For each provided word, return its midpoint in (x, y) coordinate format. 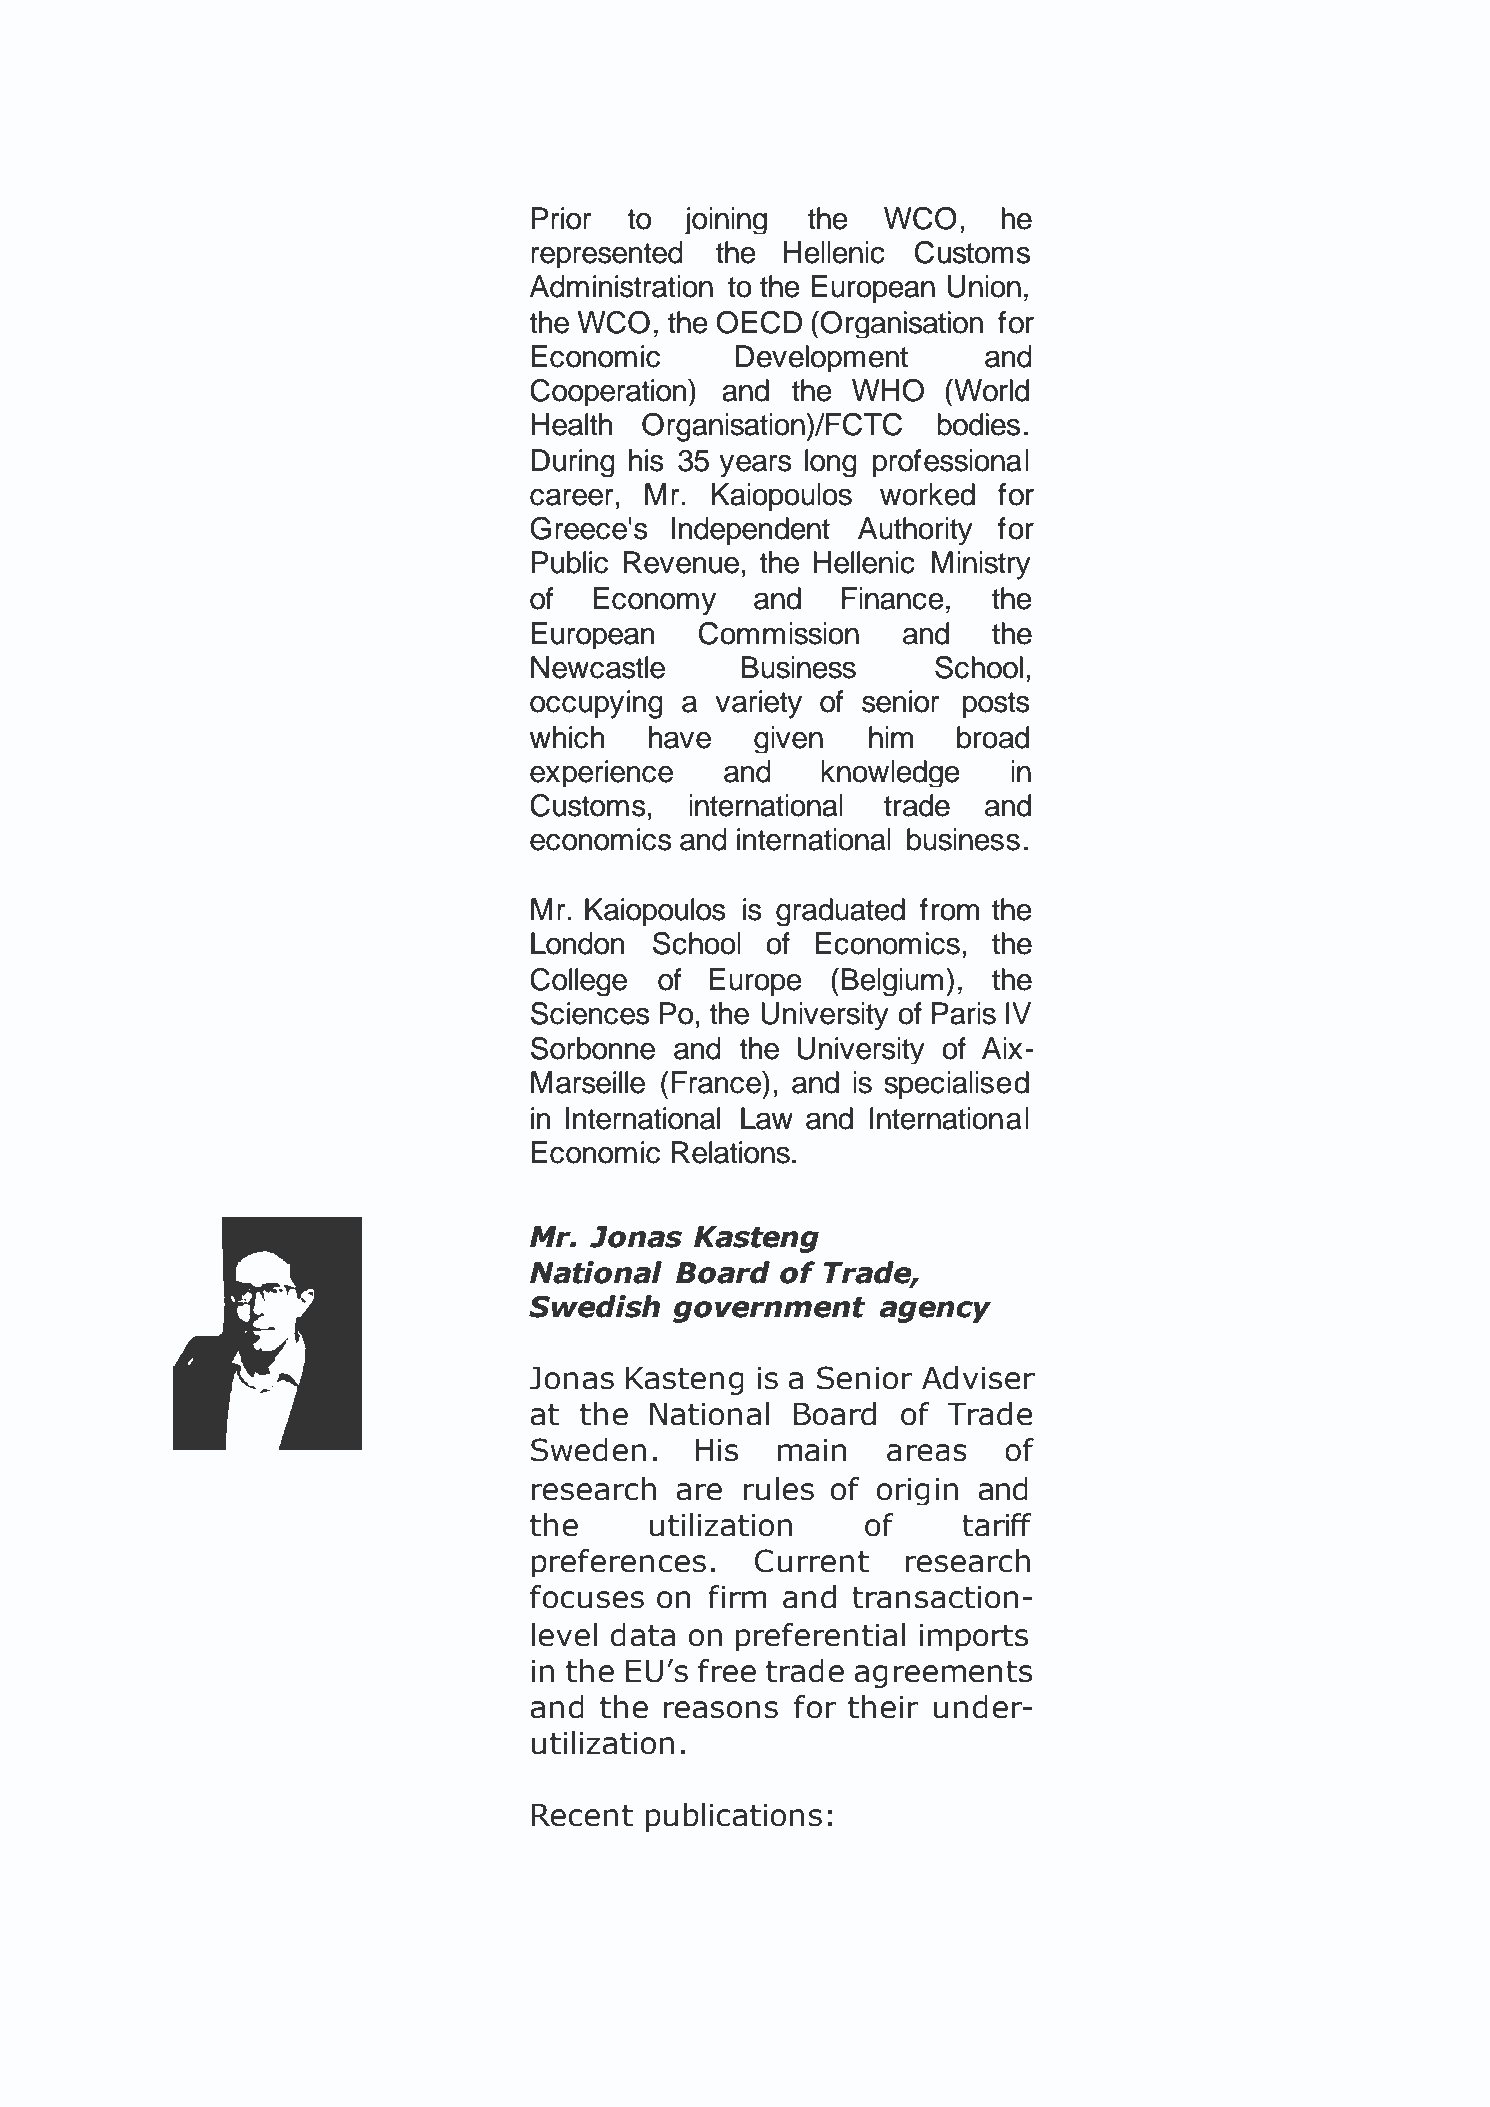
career (571, 497)
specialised (956, 1085)
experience (601, 773)
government (769, 1310)
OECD (759, 322)
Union (984, 286)
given (788, 739)
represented (607, 254)
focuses (587, 1597)
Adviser (978, 1378)
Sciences (590, 1013)
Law (767, 1118)
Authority (915, 531)
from (949, 909)
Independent (751, 531)
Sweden (588, 1450)
